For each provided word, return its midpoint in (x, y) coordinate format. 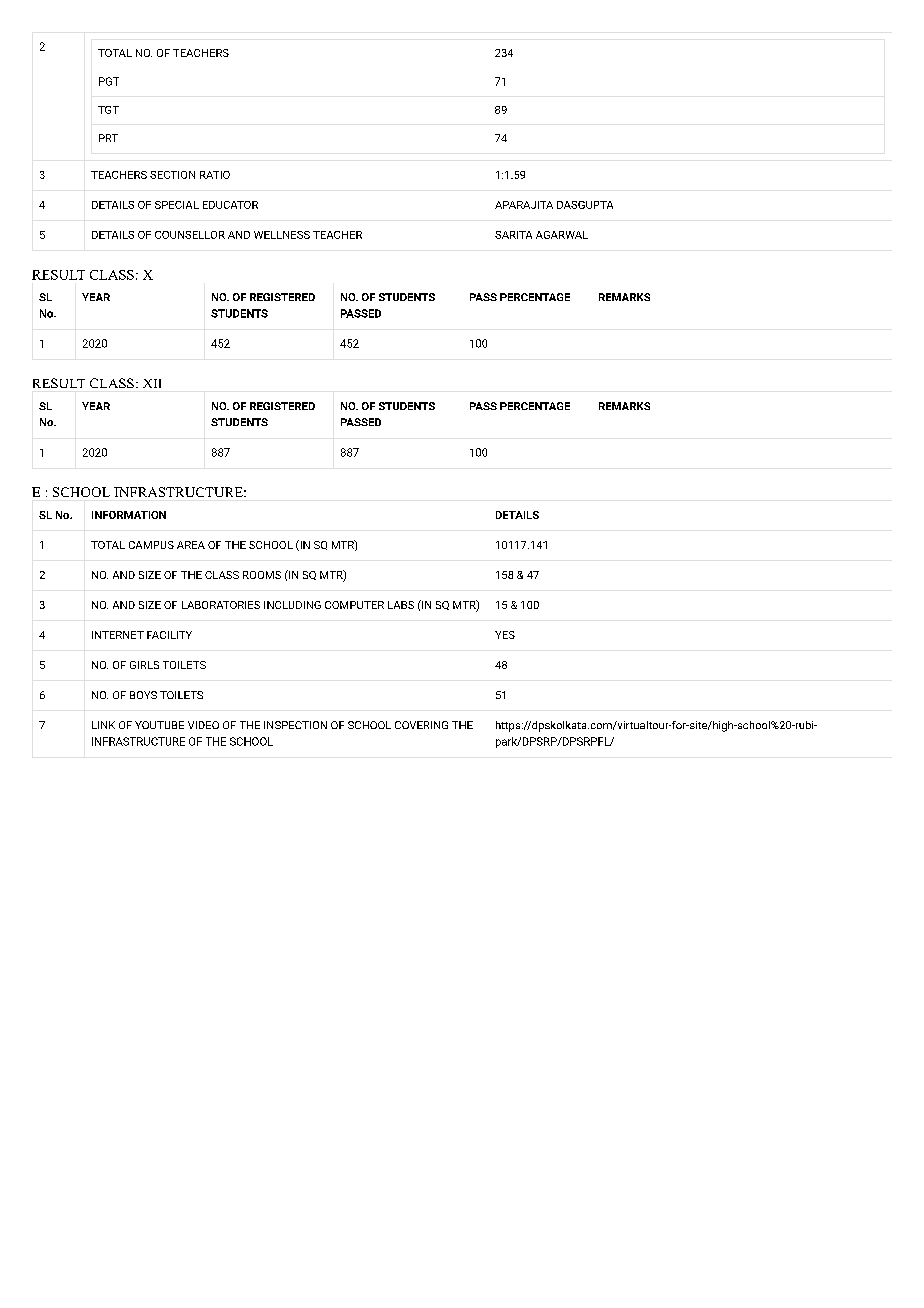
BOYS (143, 695)
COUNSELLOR (190, 235)
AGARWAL (562, 235)
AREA (191, 545)
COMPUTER (354, 605)
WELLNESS (282, 235)
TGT (108, 110)
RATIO (215, 175)
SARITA (513, 235)
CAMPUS (151, 545)
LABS (401, 605)
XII (152, 383)
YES (505, 635)
